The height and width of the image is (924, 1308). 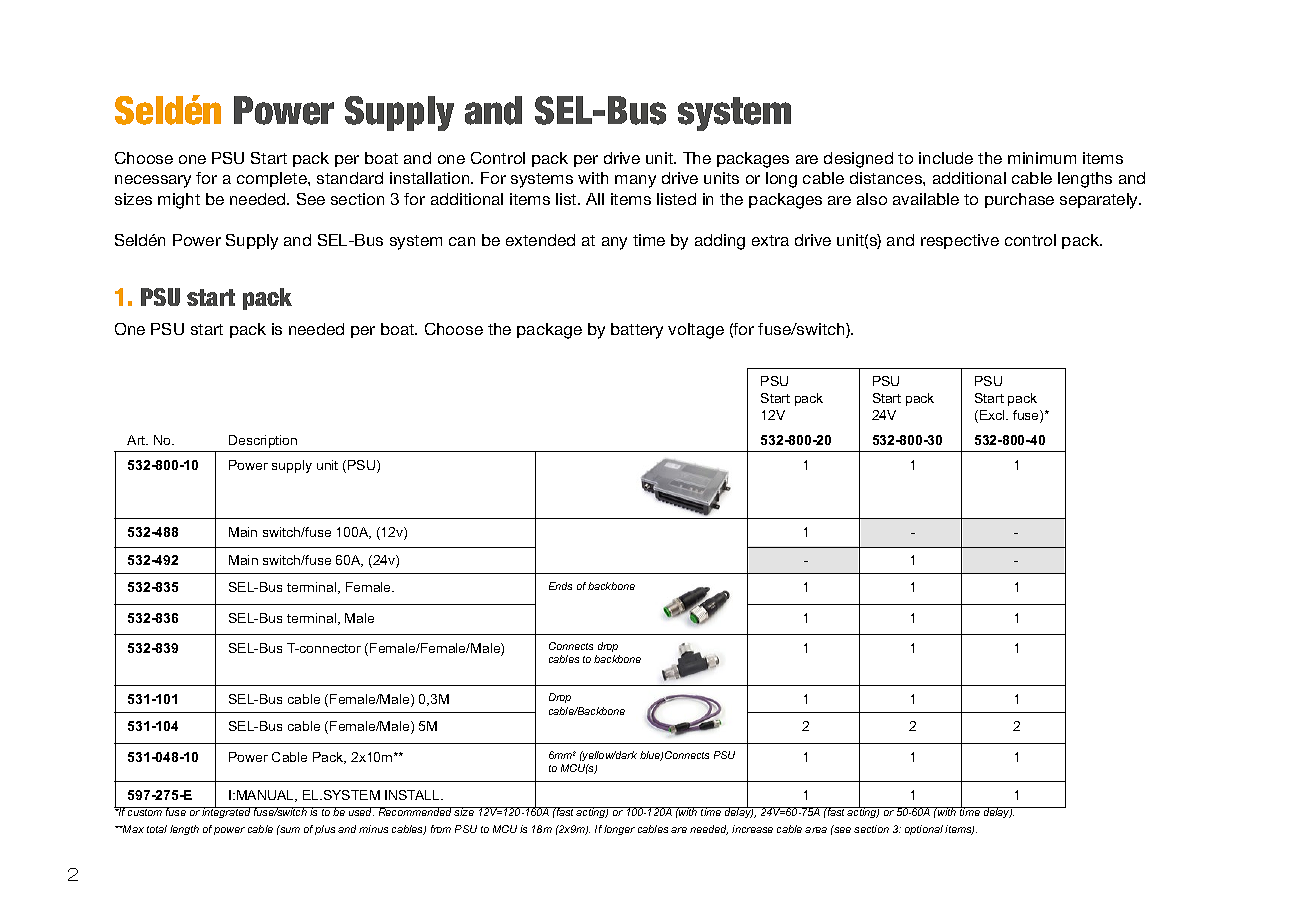 I want to click on voltage, so click(x=696, y=331).
